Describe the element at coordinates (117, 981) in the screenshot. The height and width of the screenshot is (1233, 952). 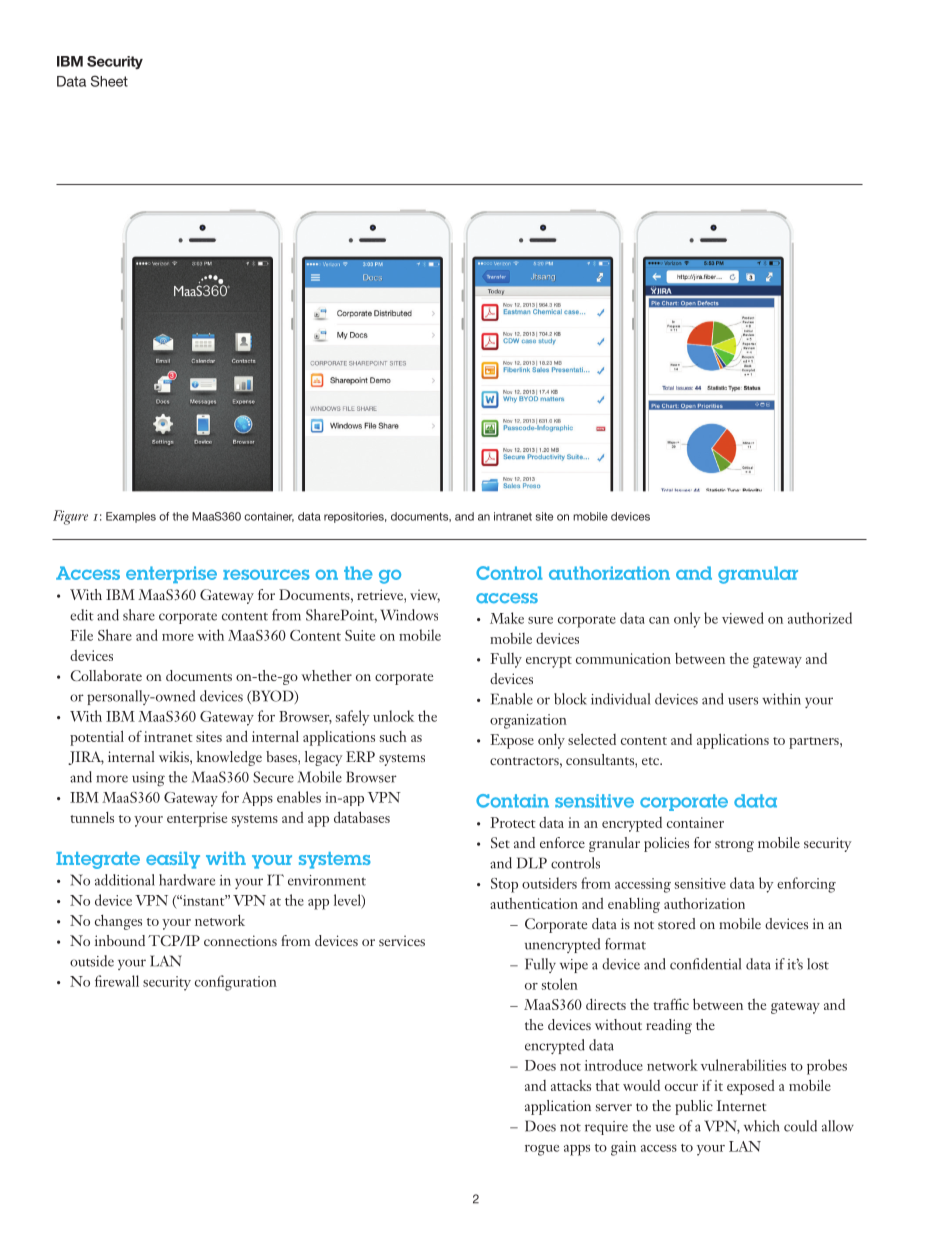
I see `firewall` at that location.
